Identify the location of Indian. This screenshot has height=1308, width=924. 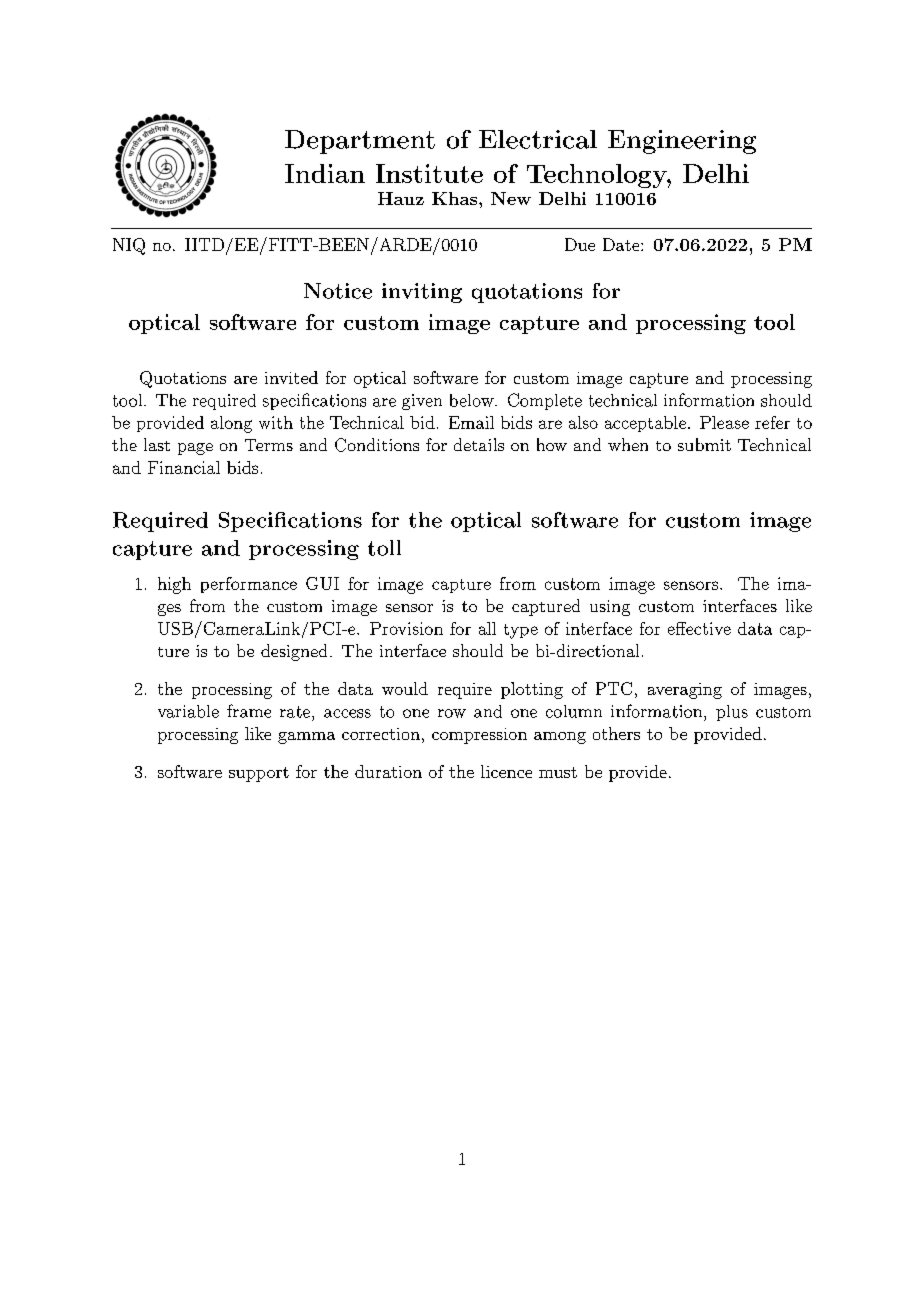
(325, 173).
